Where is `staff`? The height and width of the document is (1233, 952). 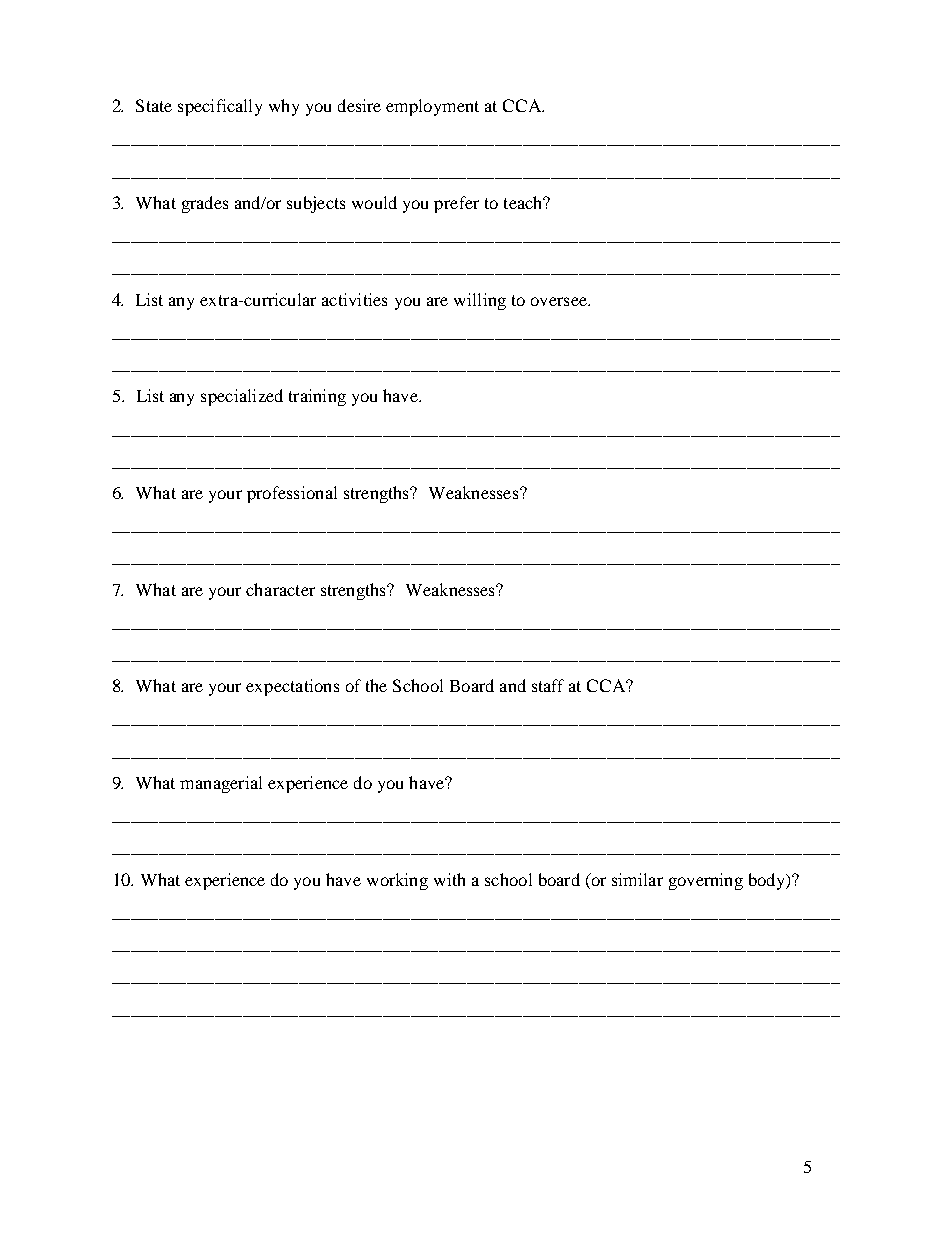
staff is located at coordinates (548, 685).
